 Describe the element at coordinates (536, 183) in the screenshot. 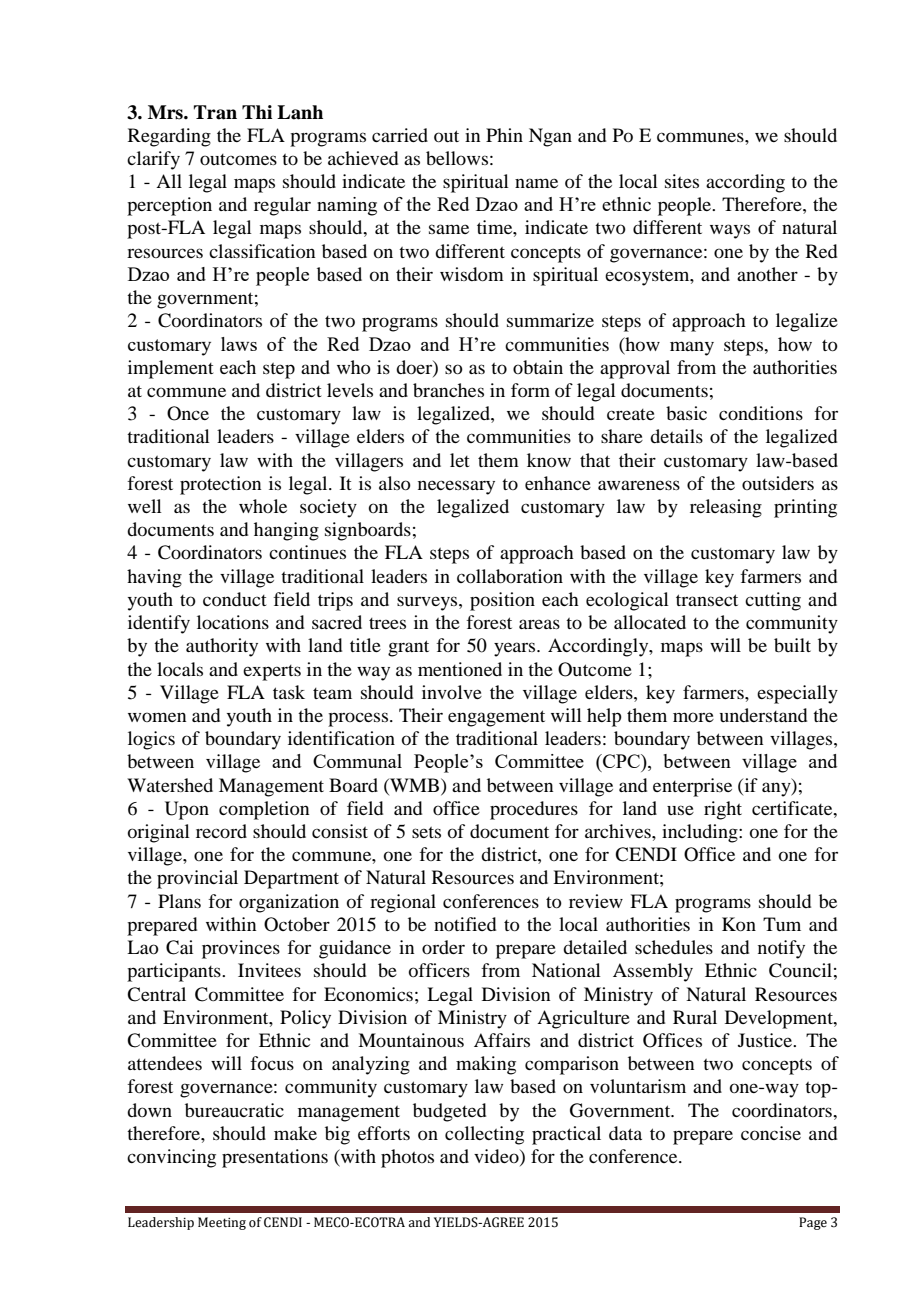

I see `name` at that location.
